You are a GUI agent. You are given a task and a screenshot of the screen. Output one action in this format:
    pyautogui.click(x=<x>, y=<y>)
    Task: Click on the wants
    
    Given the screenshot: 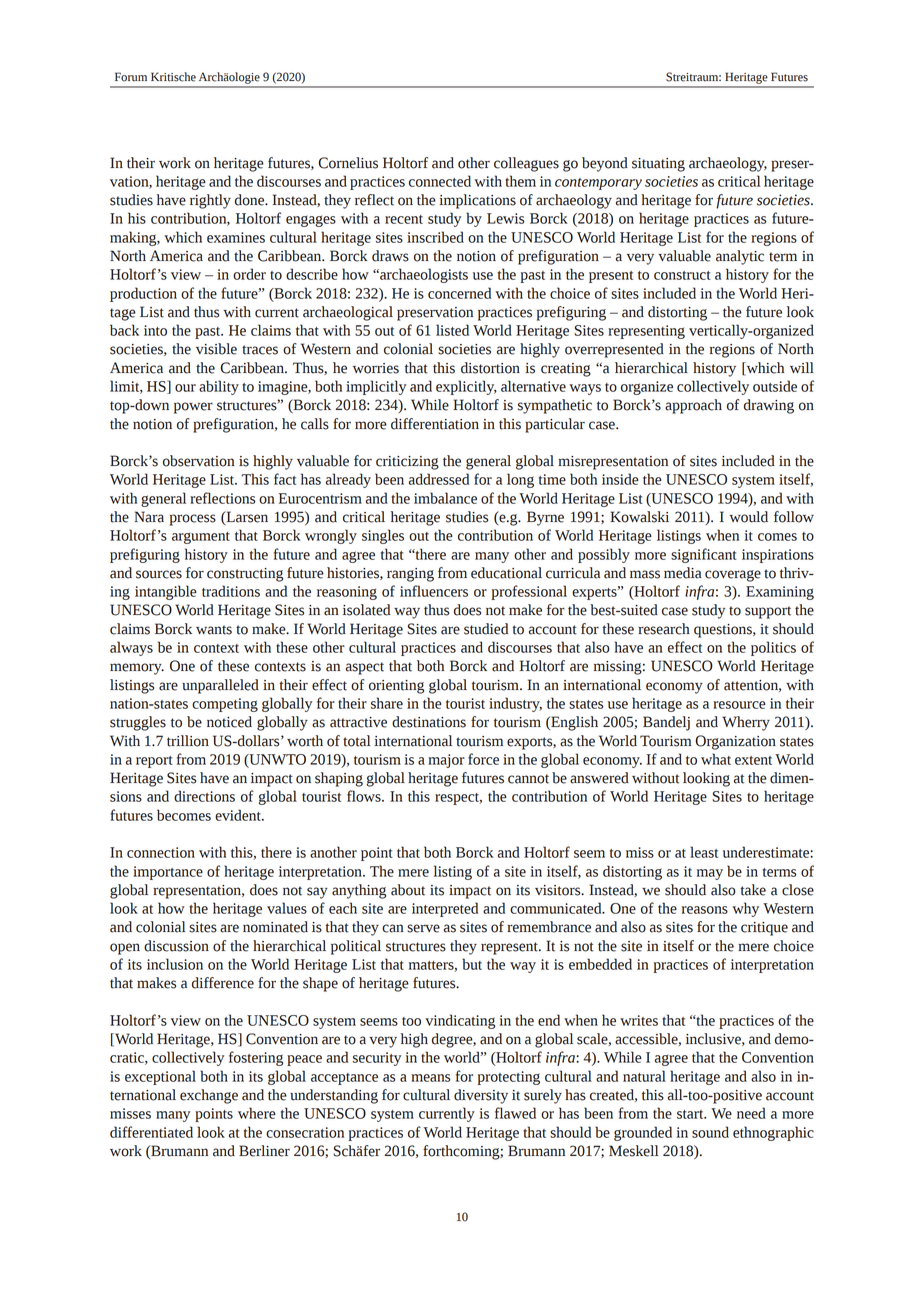 What is the action you would take?
    pyautogui.click(x=214, y=630)
